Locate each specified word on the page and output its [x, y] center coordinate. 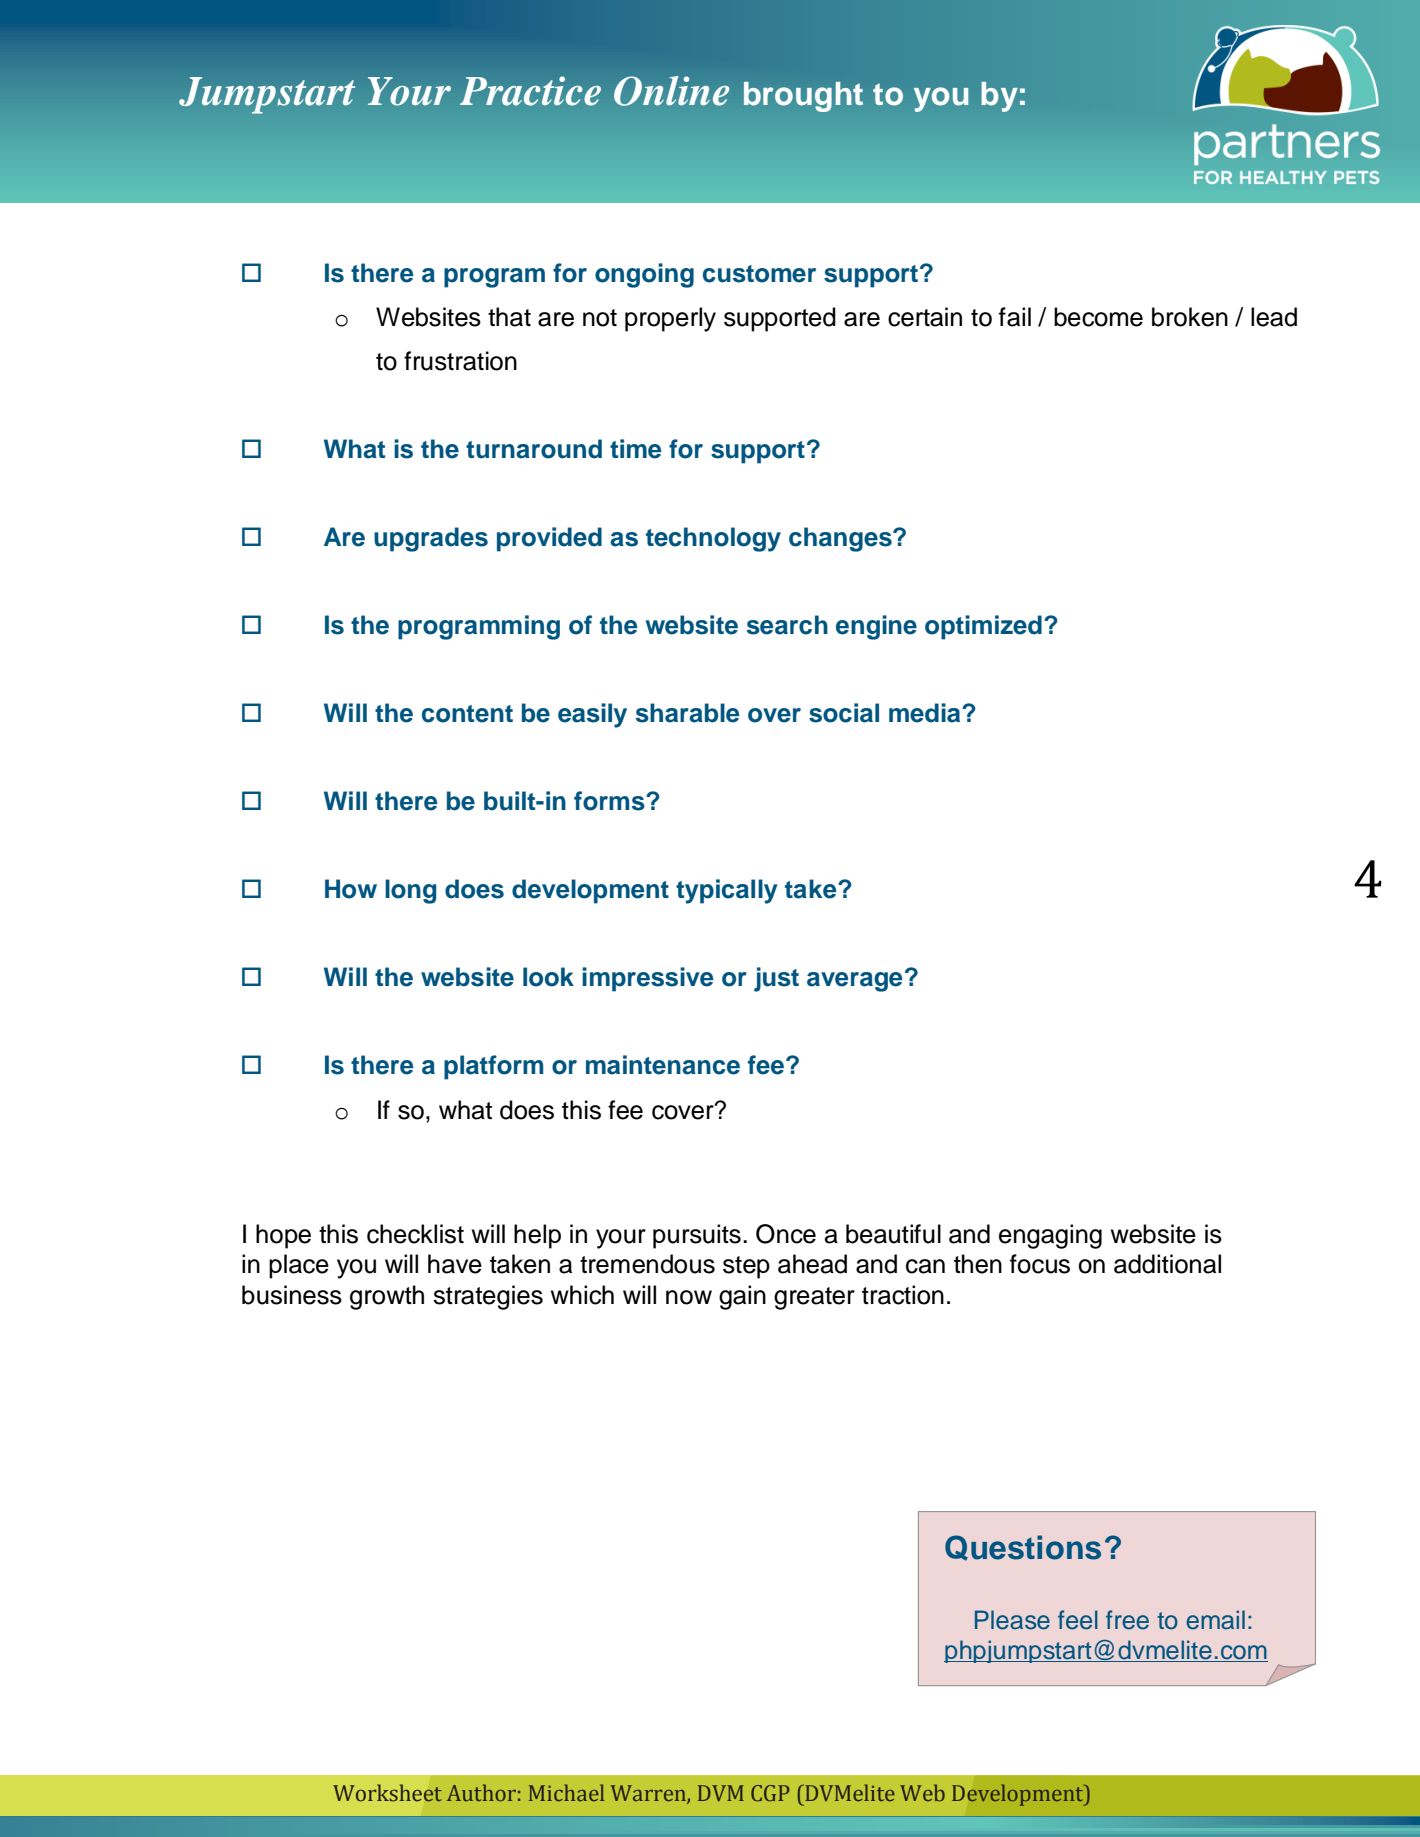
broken [1190, 317]
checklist [415, 1234]
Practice [530, 91]
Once [786, 1234]
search [787, 625]
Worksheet [387, 1793]
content [467, 714]
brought [803, 97]
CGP [770, 1793]
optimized [983, 627]
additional [1167, 1264]
